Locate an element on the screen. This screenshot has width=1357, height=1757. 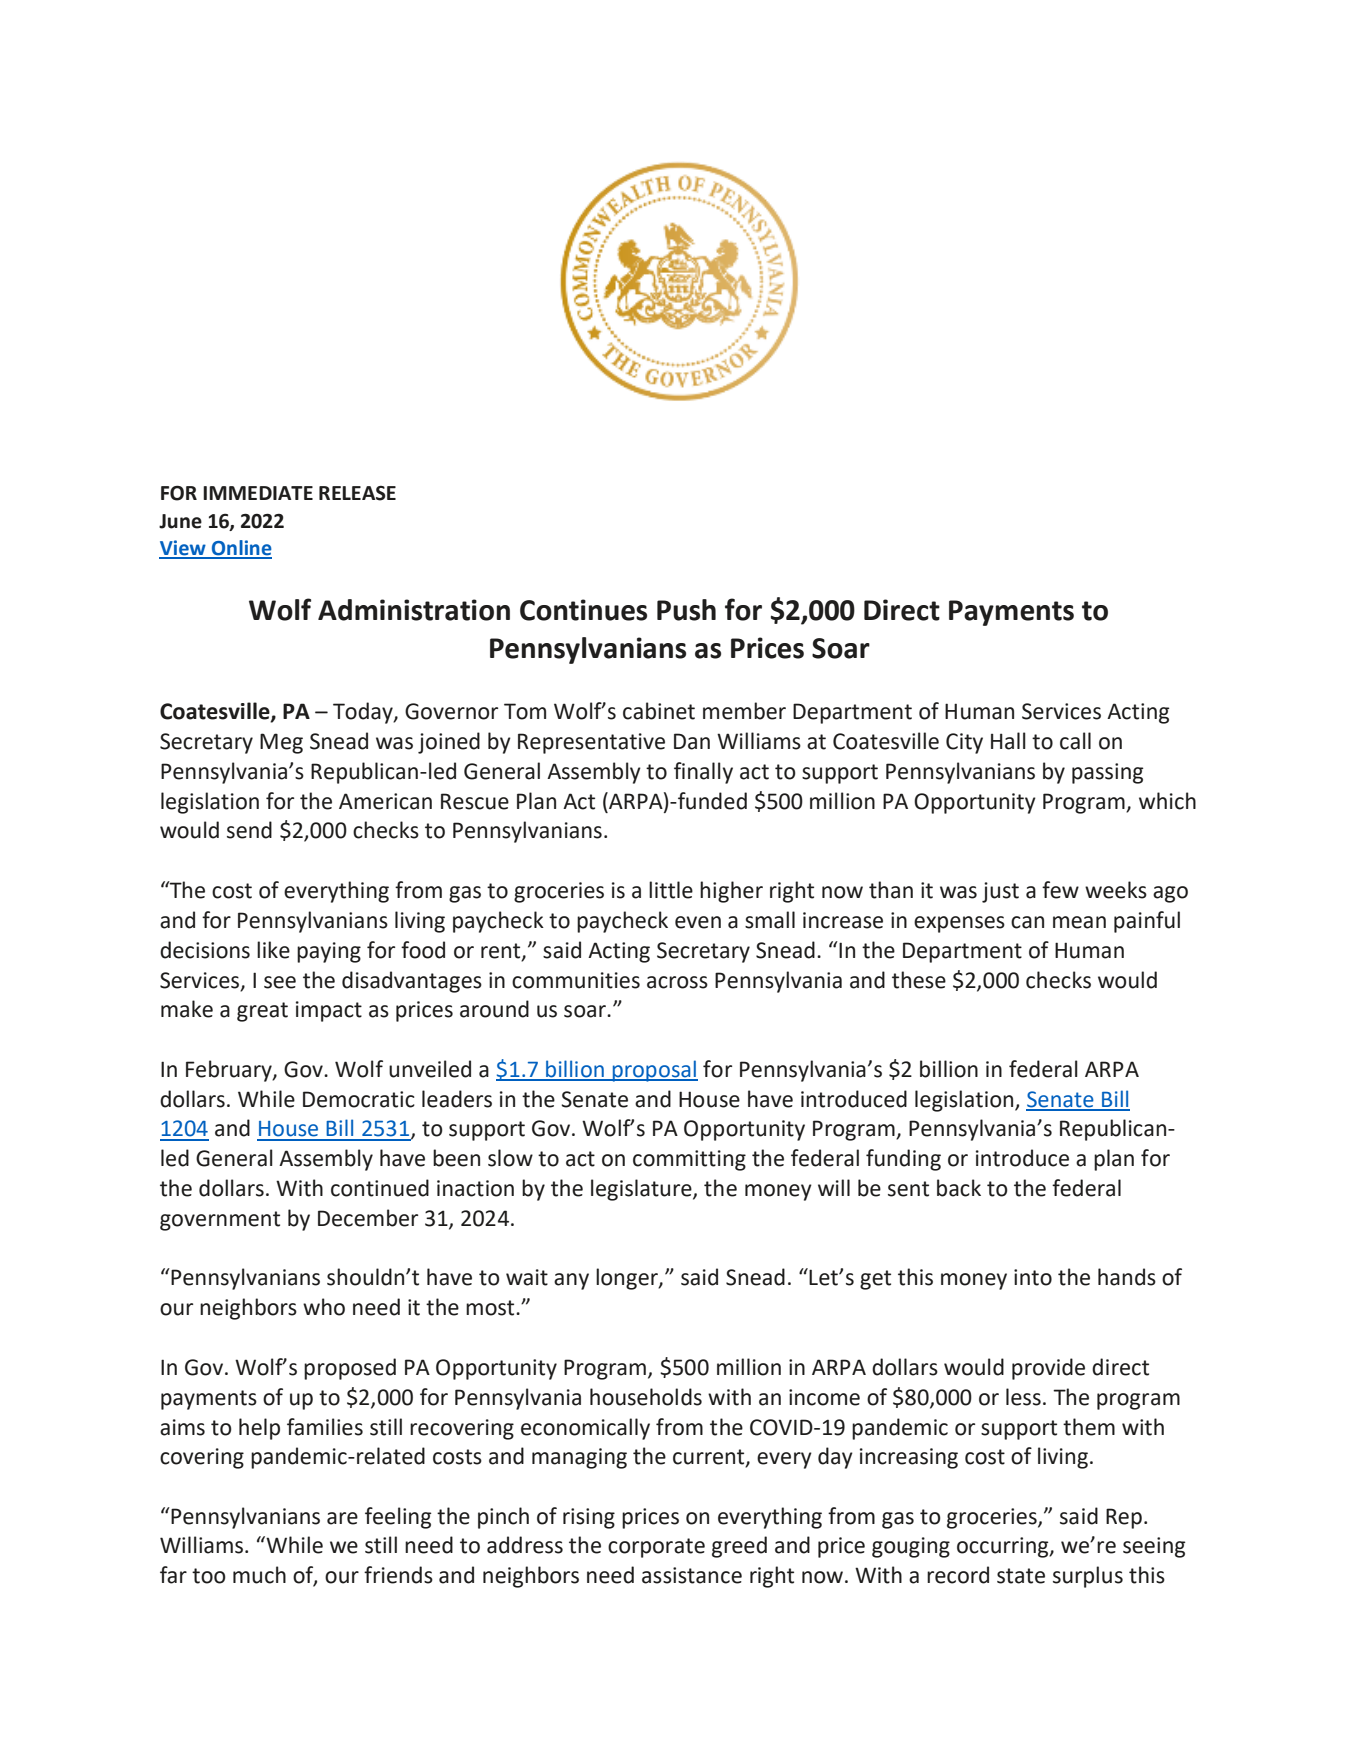
legislature is located at coordinates (642, 1190).
